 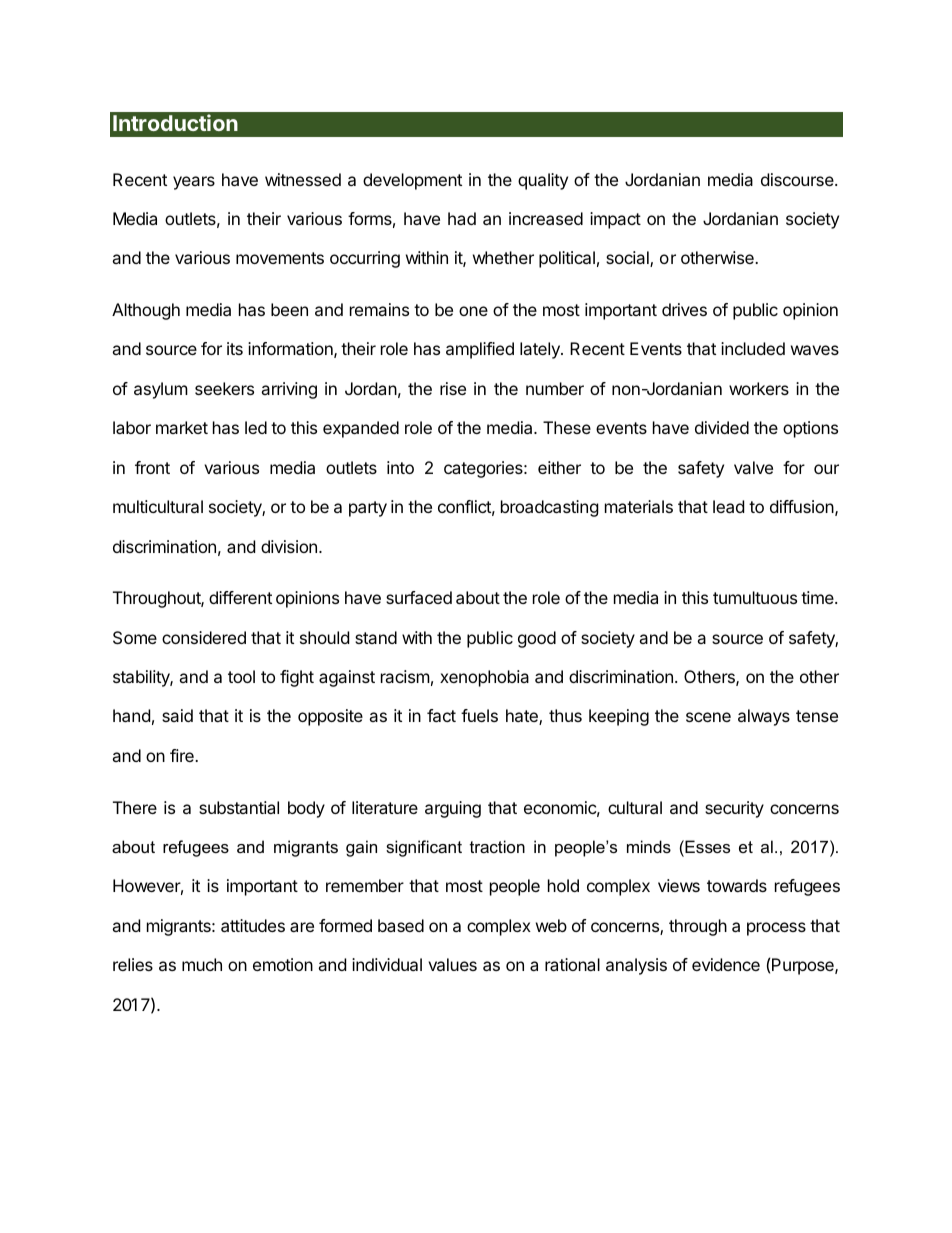 I want to click on scene, so click(x=708, y=717).
